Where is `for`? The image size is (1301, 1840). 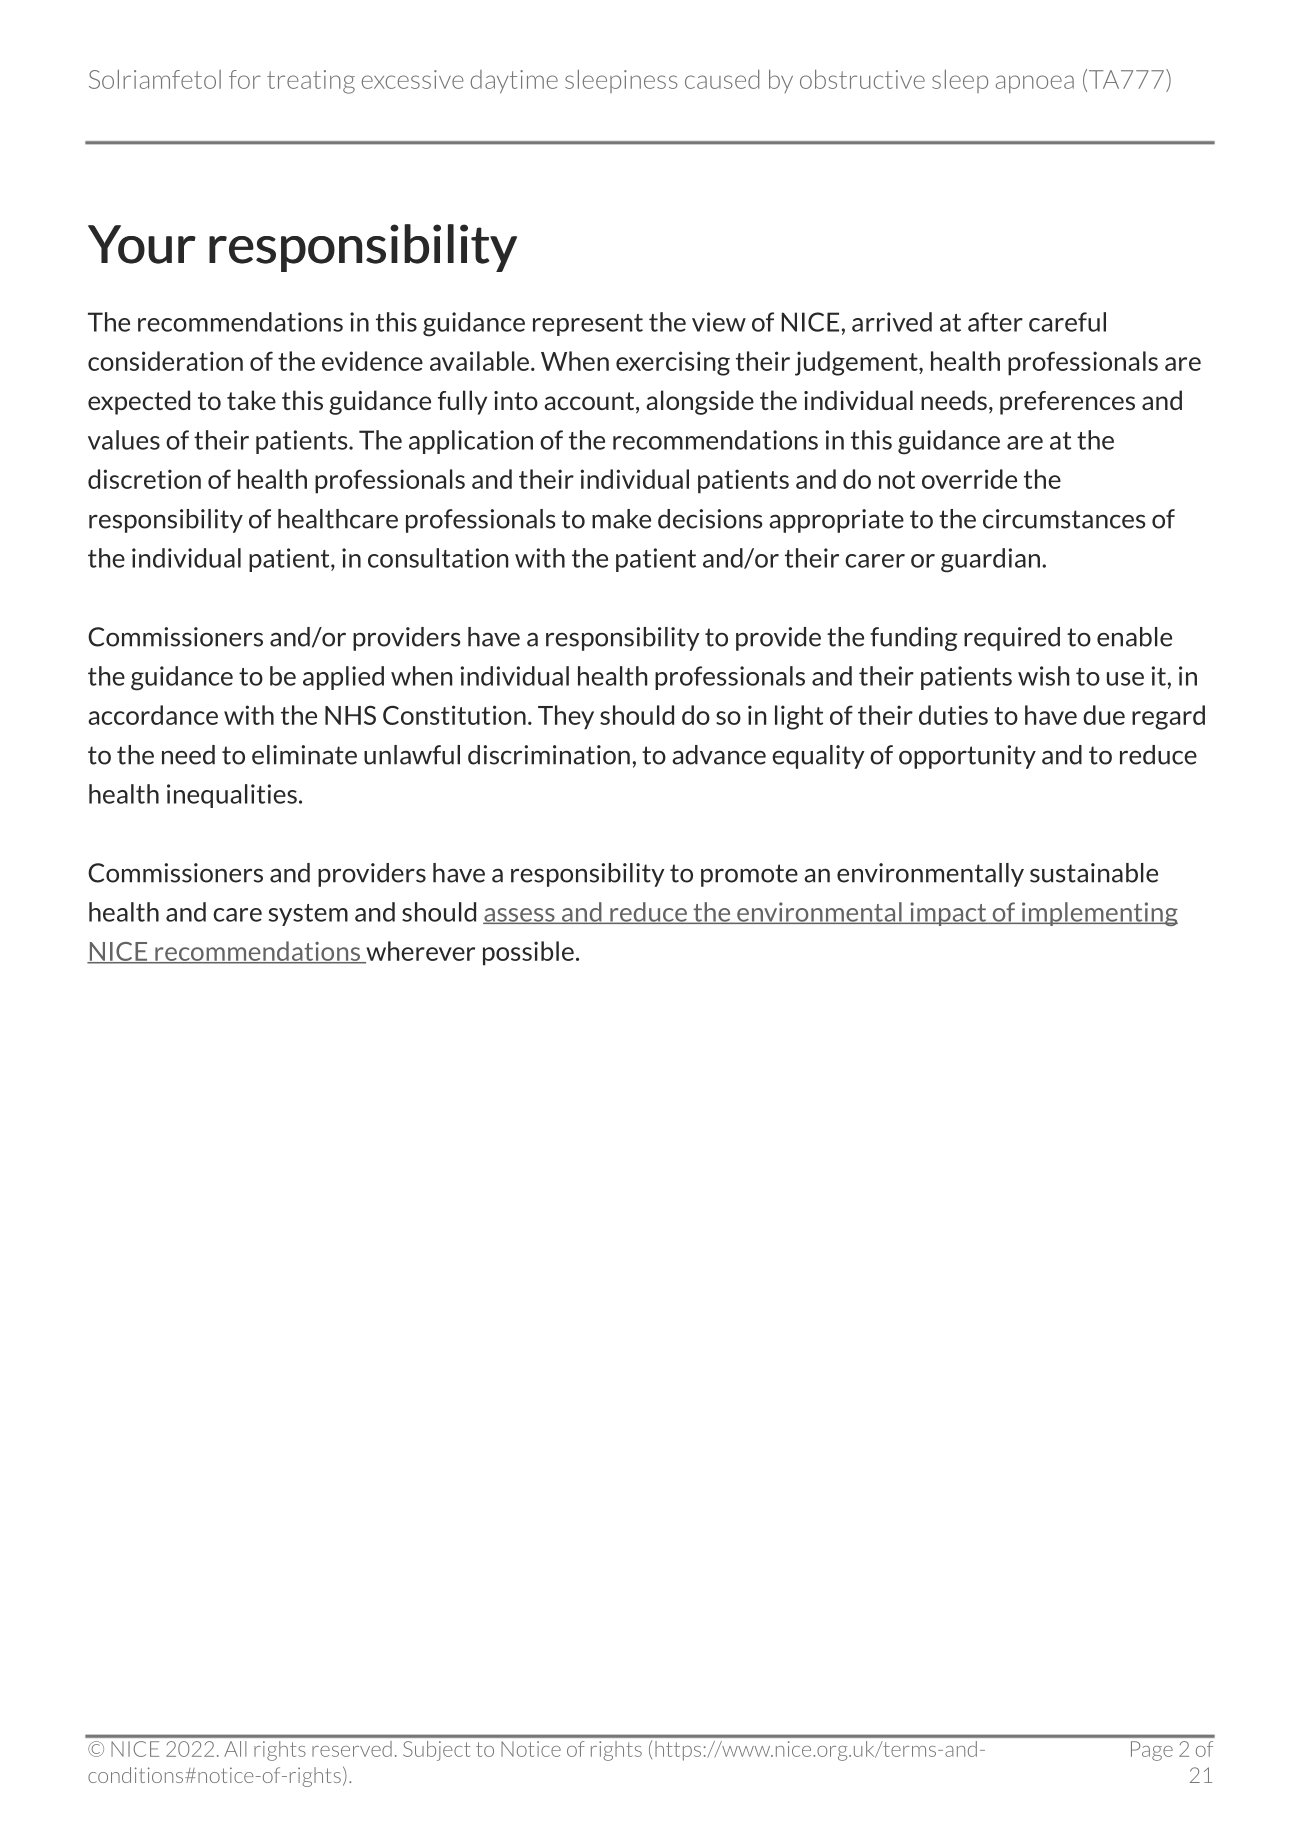 for is located at coordinates (245, 79).
